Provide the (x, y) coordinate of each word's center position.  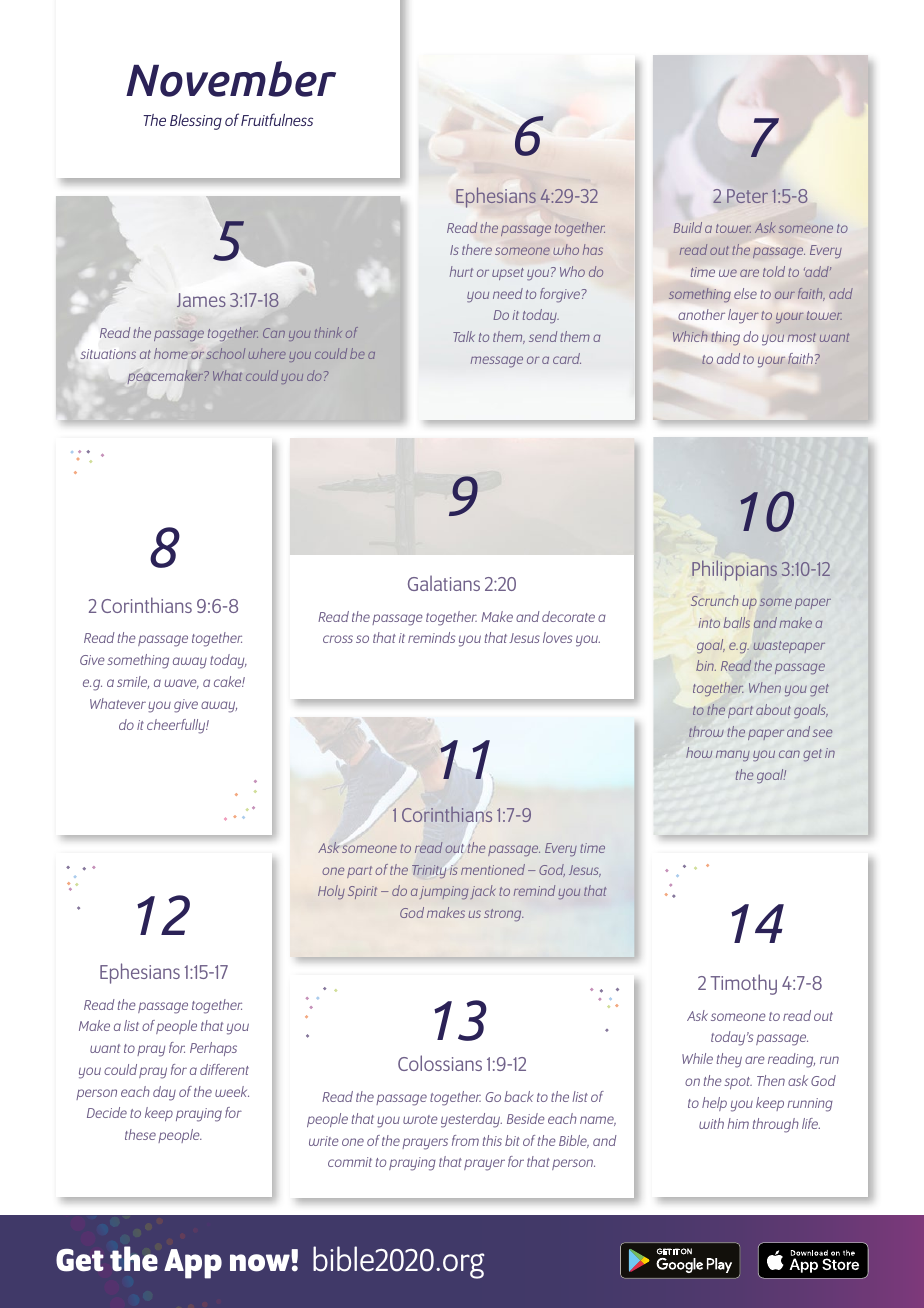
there (477, 249)
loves (557, 637)
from (465, 1140)
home (171, 353)
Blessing (196, 122)
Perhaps (213, 1049)
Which (690, 336)
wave (181, 684)
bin (706, 665)
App (193, 1264)
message (497, 362)
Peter (747, 196)
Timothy (744, 984)
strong (503, 915)
